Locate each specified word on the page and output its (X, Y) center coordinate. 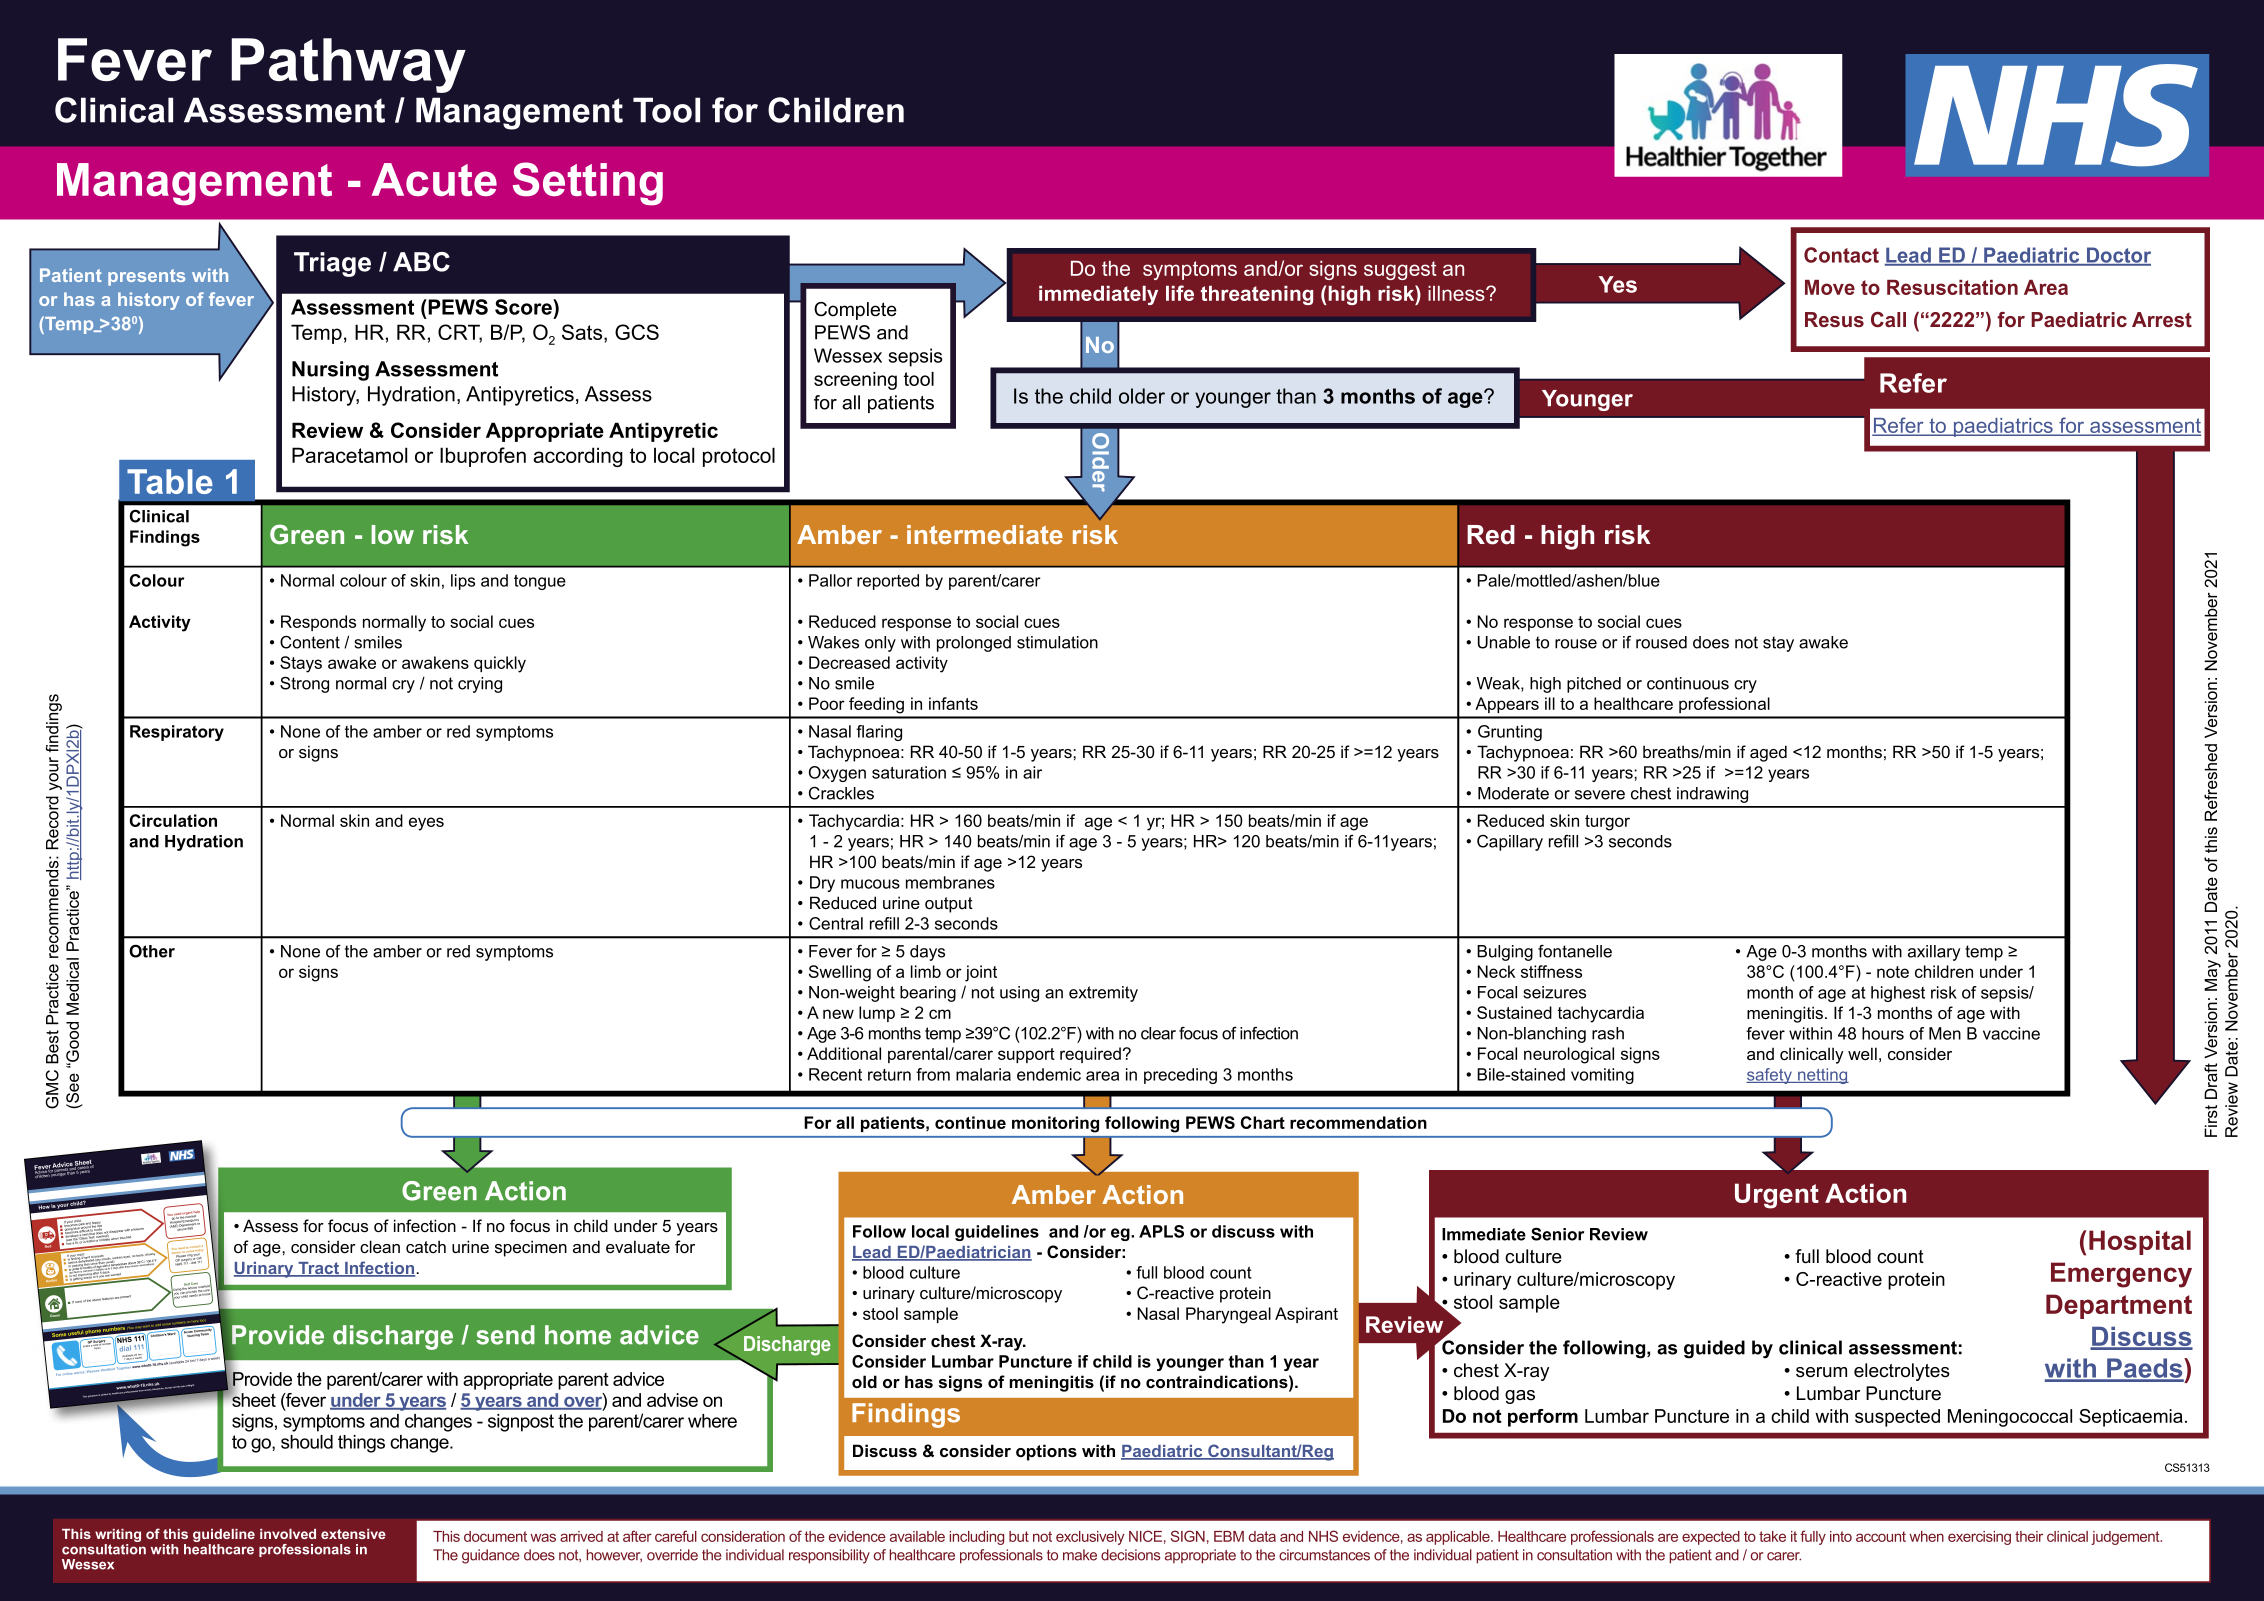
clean (380, 1246)
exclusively (1090, 1538)
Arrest (2162, 319)
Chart (1263, 1122)
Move (1830, 287)
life (1180, 293)
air (1032, 772)
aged (1768, 753)
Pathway (349, 65)
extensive (353, 1534)
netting (1822, 1076)
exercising (1979, 1538)
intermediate (985, 534)
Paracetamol (349, 455)
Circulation (173, 820)
